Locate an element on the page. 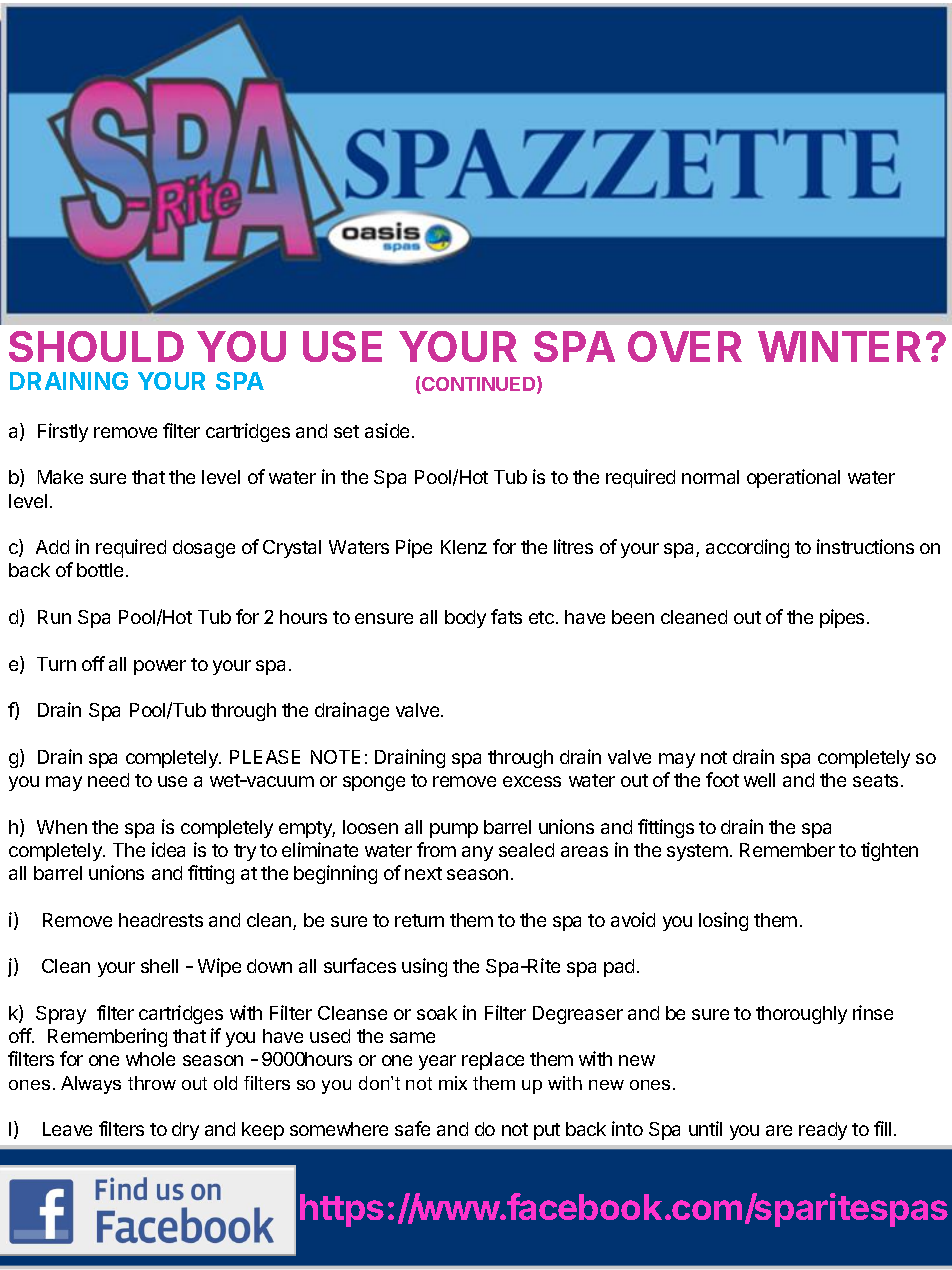 The width and height of the document is (952, 1270). any is located at coordinates (477, 853).
